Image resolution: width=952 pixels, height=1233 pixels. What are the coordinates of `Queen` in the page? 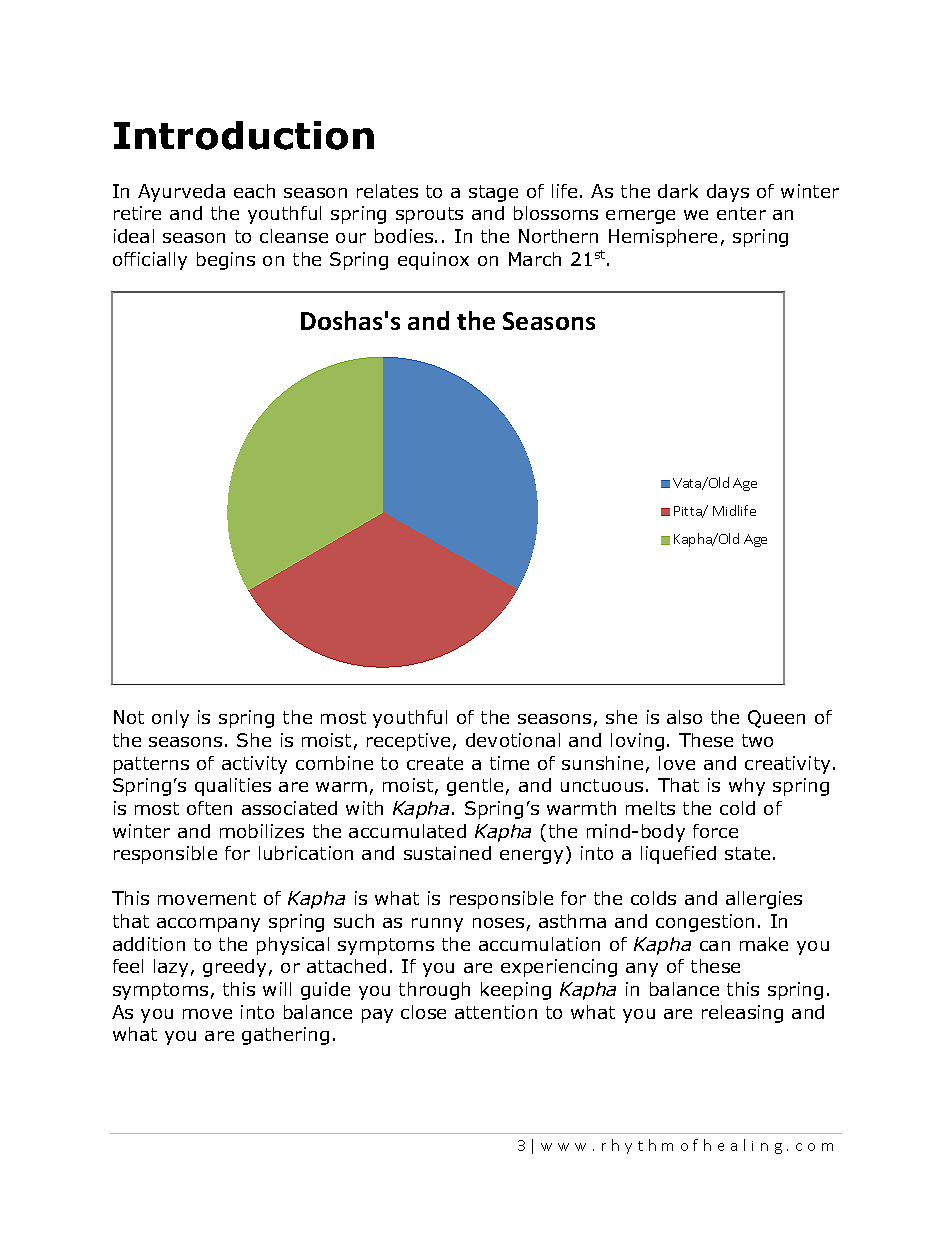 It's located at (776, 719).
